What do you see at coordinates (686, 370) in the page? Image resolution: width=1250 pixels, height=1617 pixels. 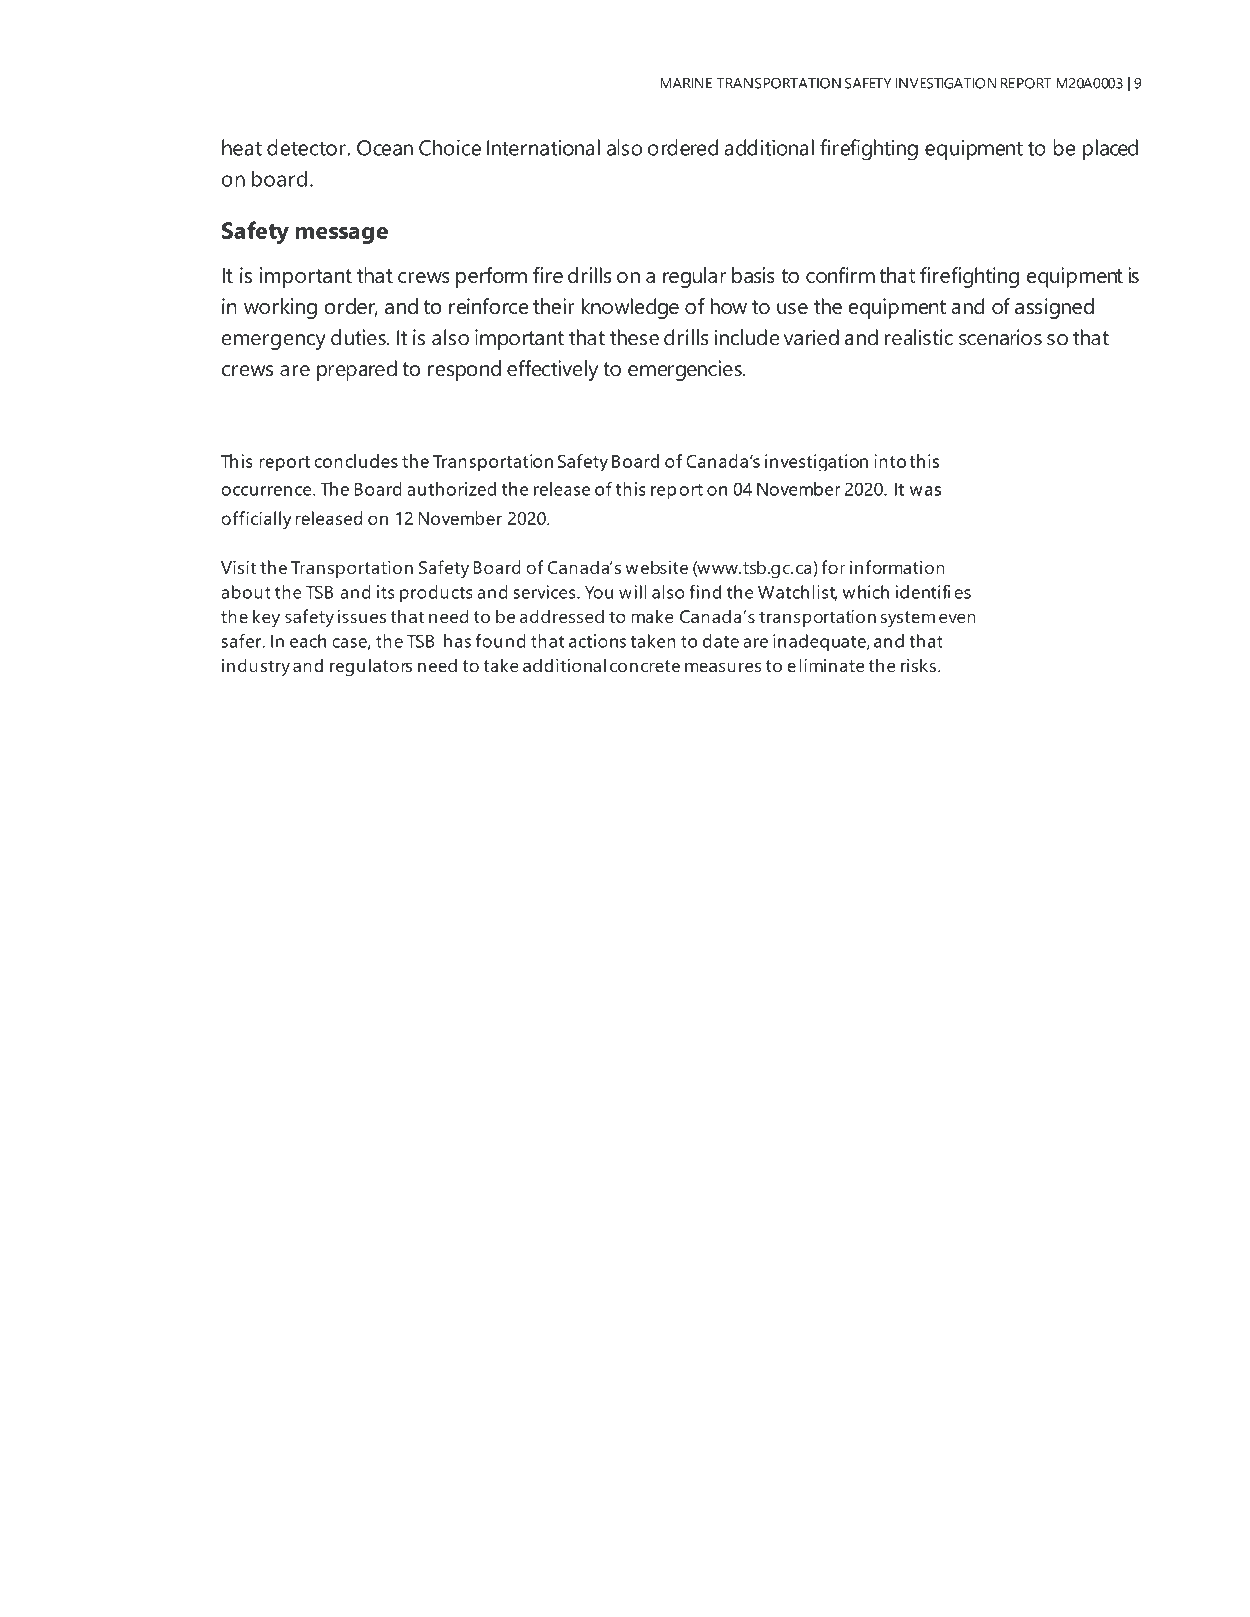 I see `emergencies` at bounding box center [686, 370].
